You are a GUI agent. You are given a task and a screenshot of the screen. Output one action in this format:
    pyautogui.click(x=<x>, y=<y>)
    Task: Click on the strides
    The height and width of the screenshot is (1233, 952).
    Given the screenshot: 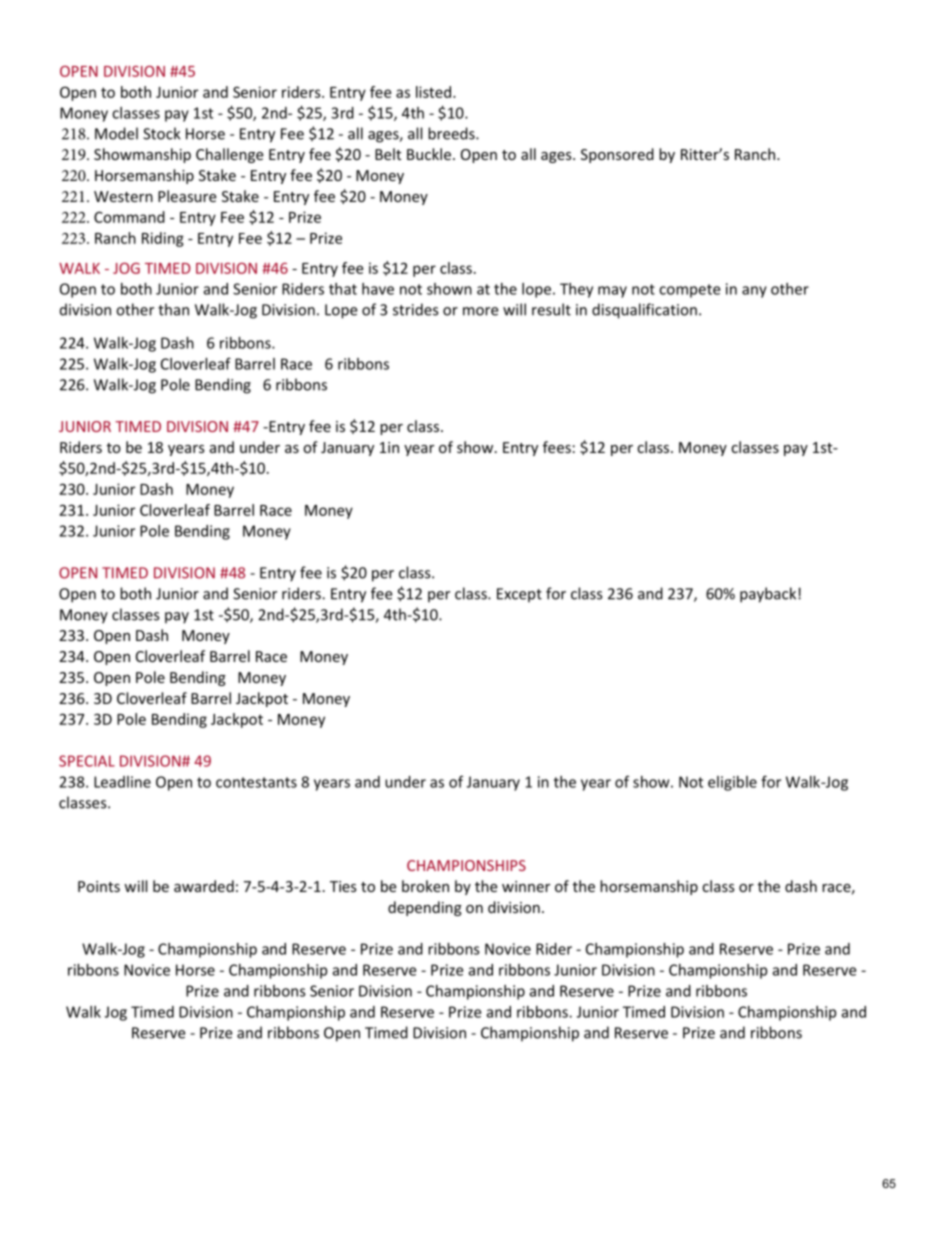 What is the action you would take?
    pyautogui.click(x=415, y=309)
